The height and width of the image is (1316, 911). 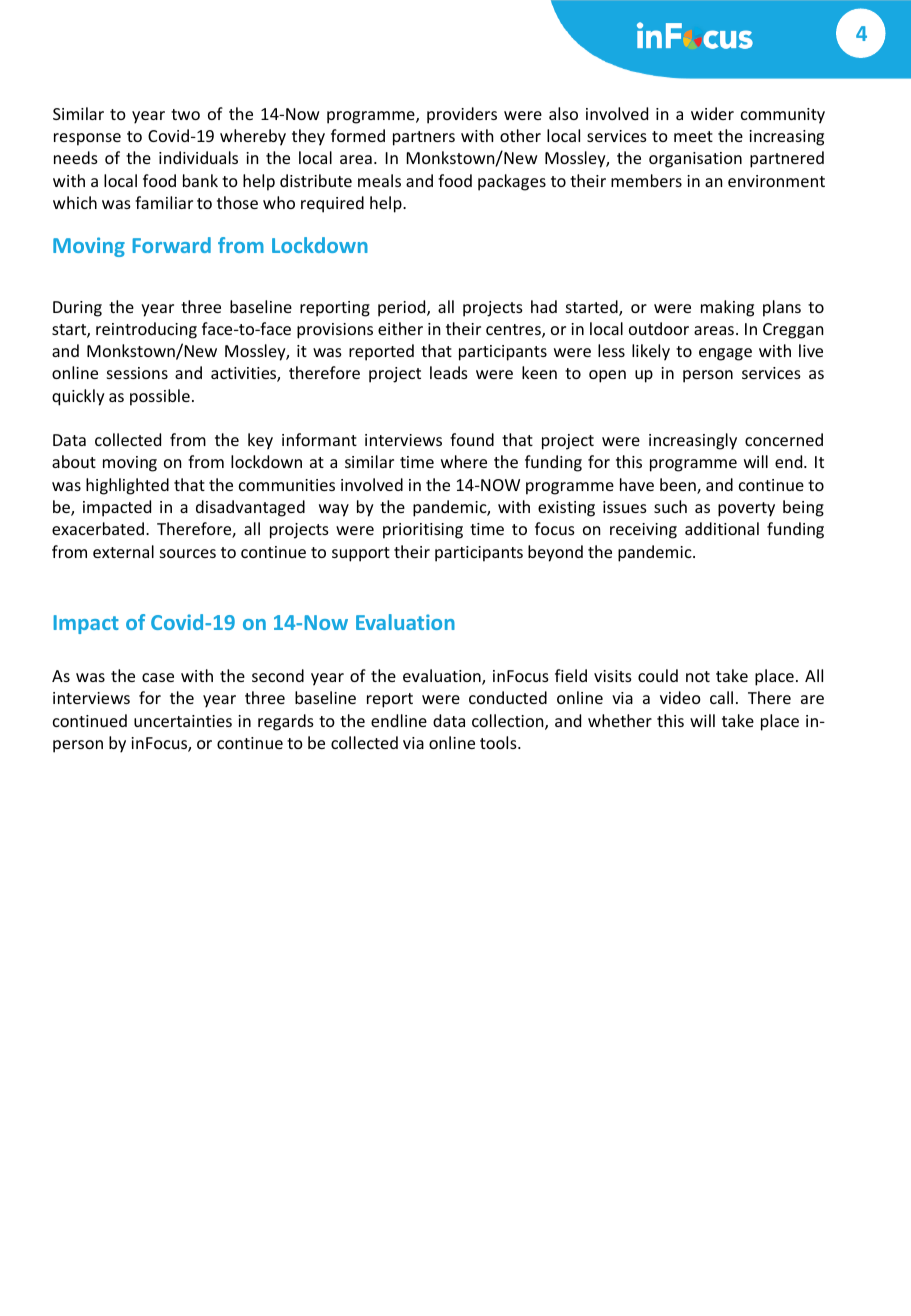 What do you see at coordinates (400, 328) in the image?
I see `either` at bounding box center [400, 328].
